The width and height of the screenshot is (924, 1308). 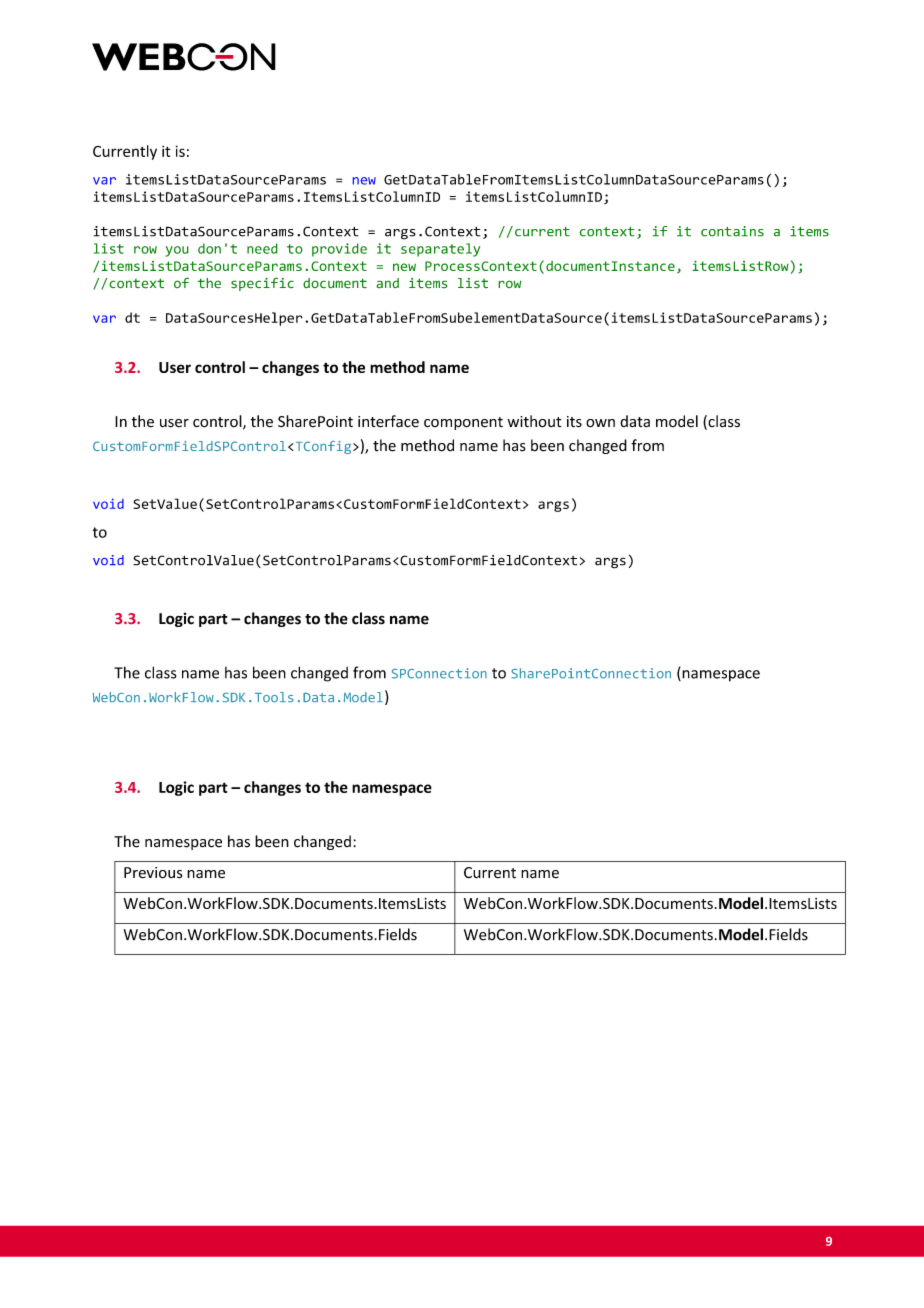 What do you see at coordinates (463, 423) in the screenshot?
I see `component` at bounding box center [463, 423].
